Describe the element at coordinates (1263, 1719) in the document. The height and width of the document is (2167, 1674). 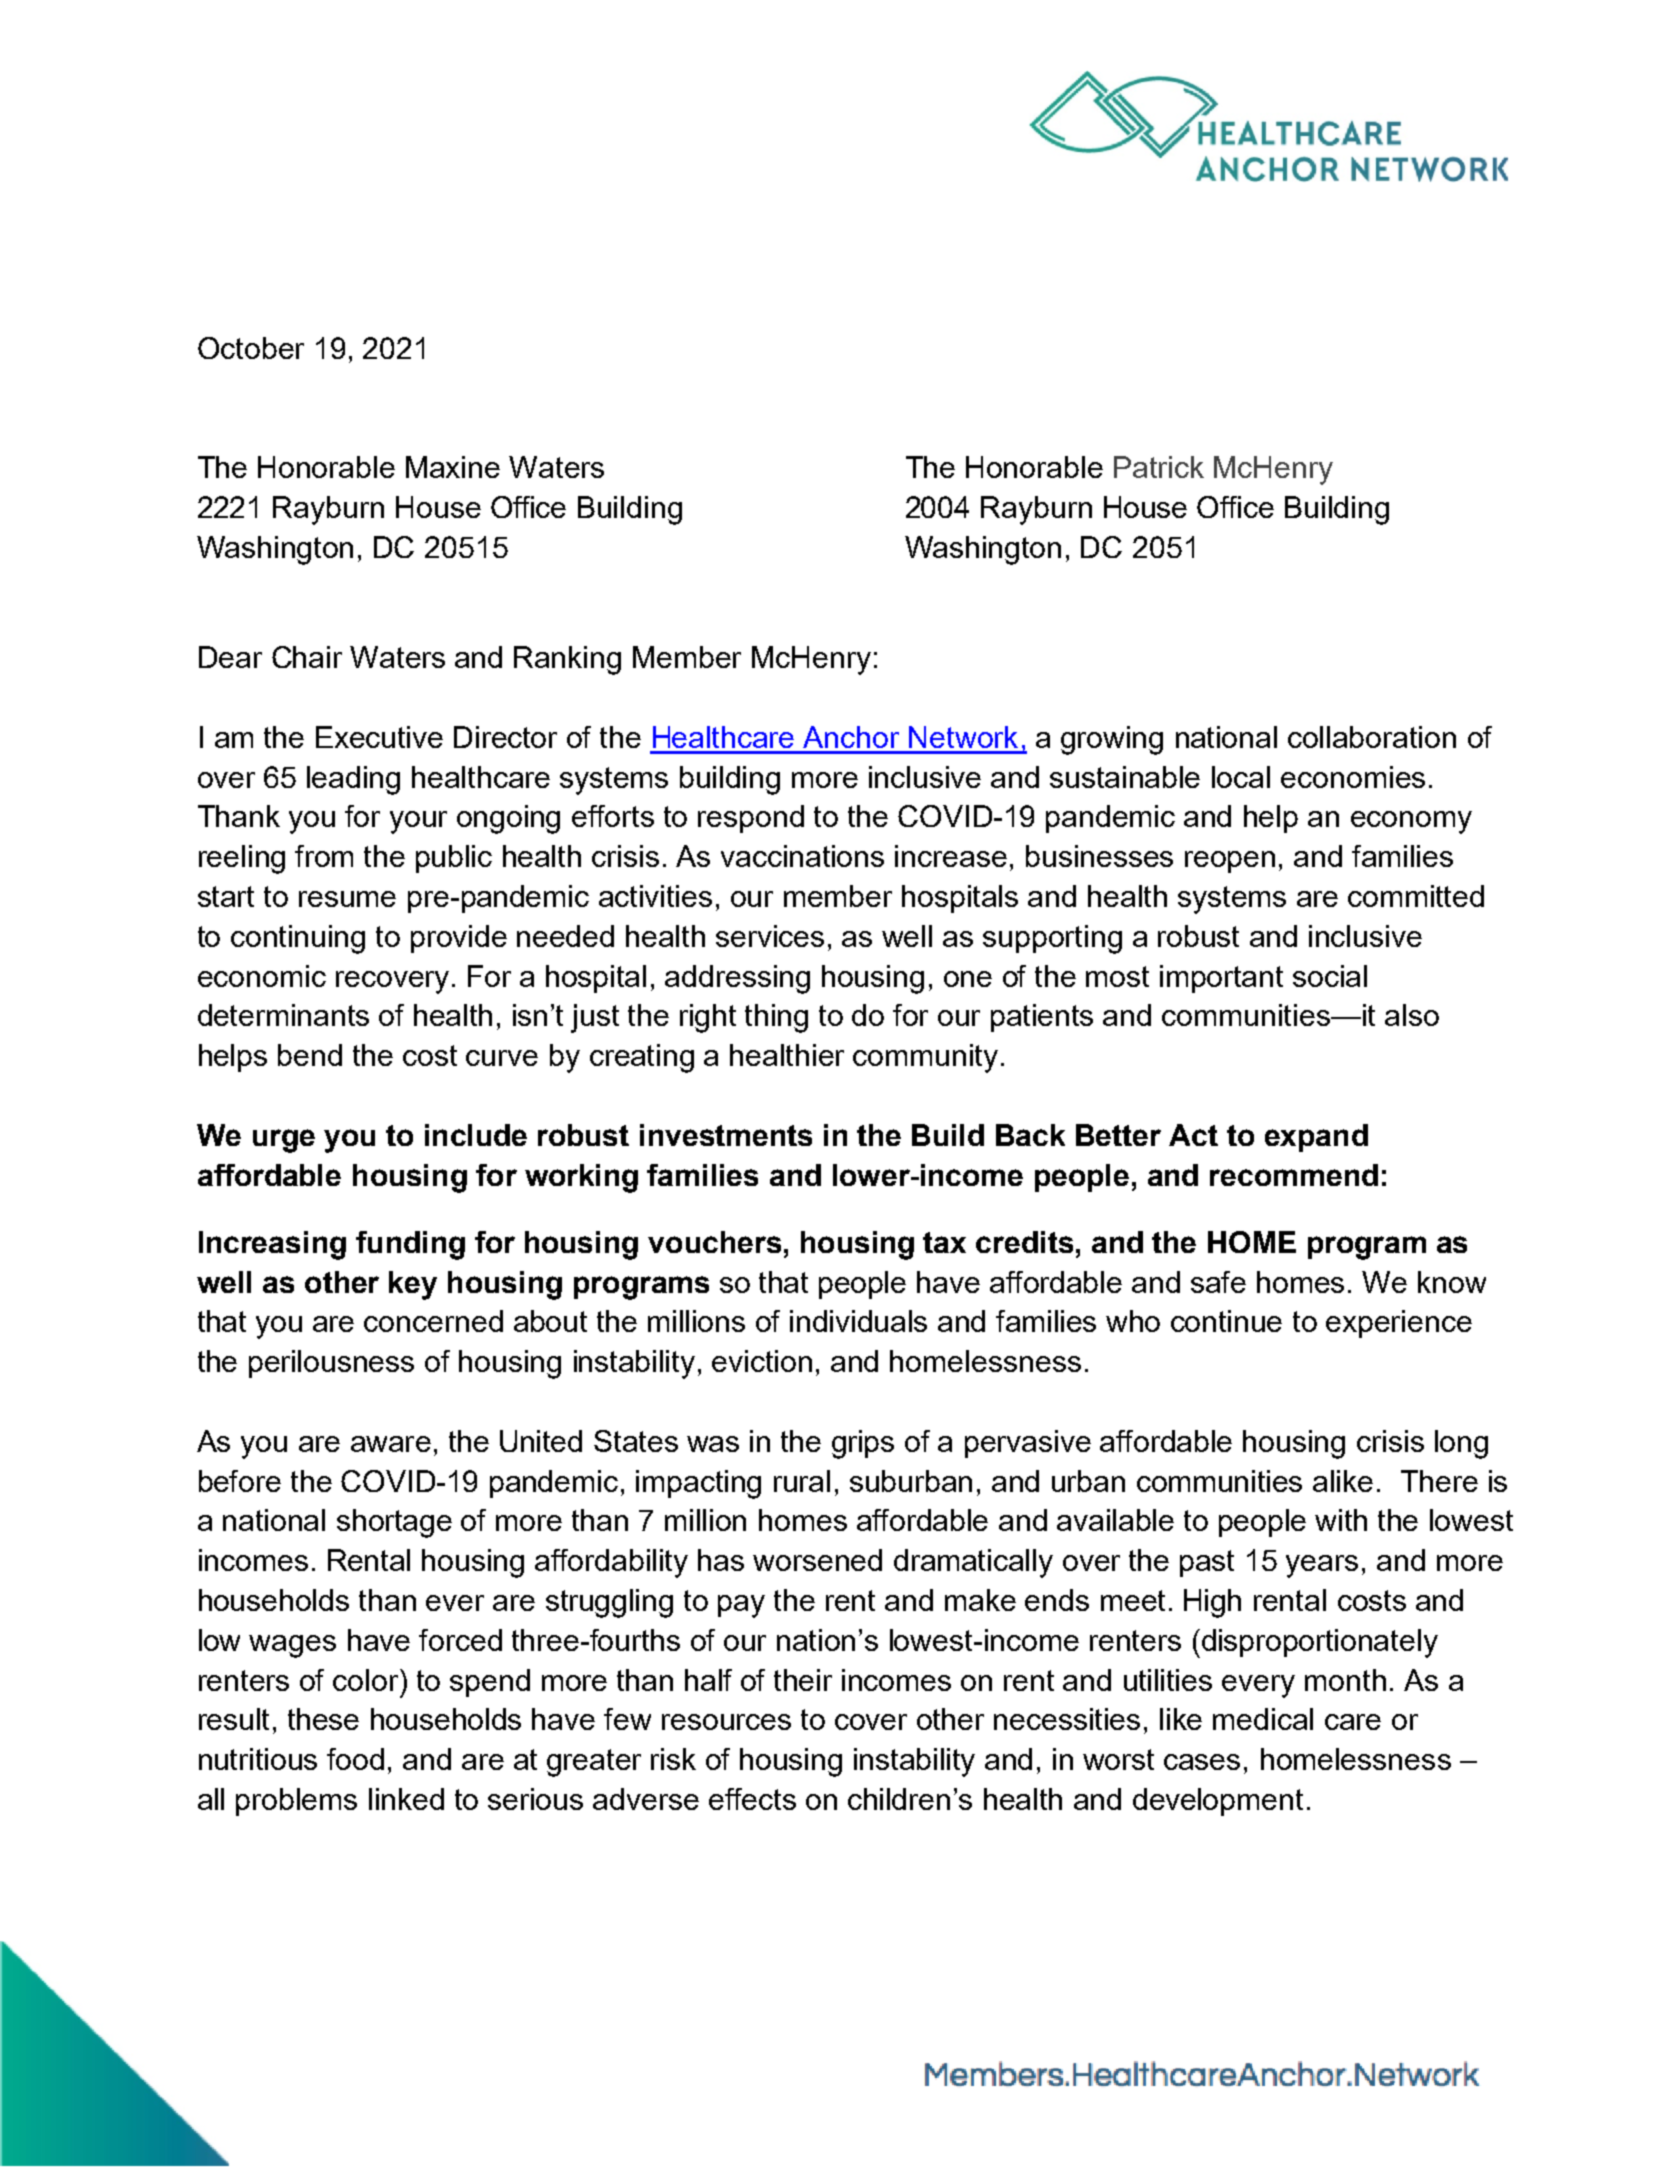
I see `medical` at that location.
